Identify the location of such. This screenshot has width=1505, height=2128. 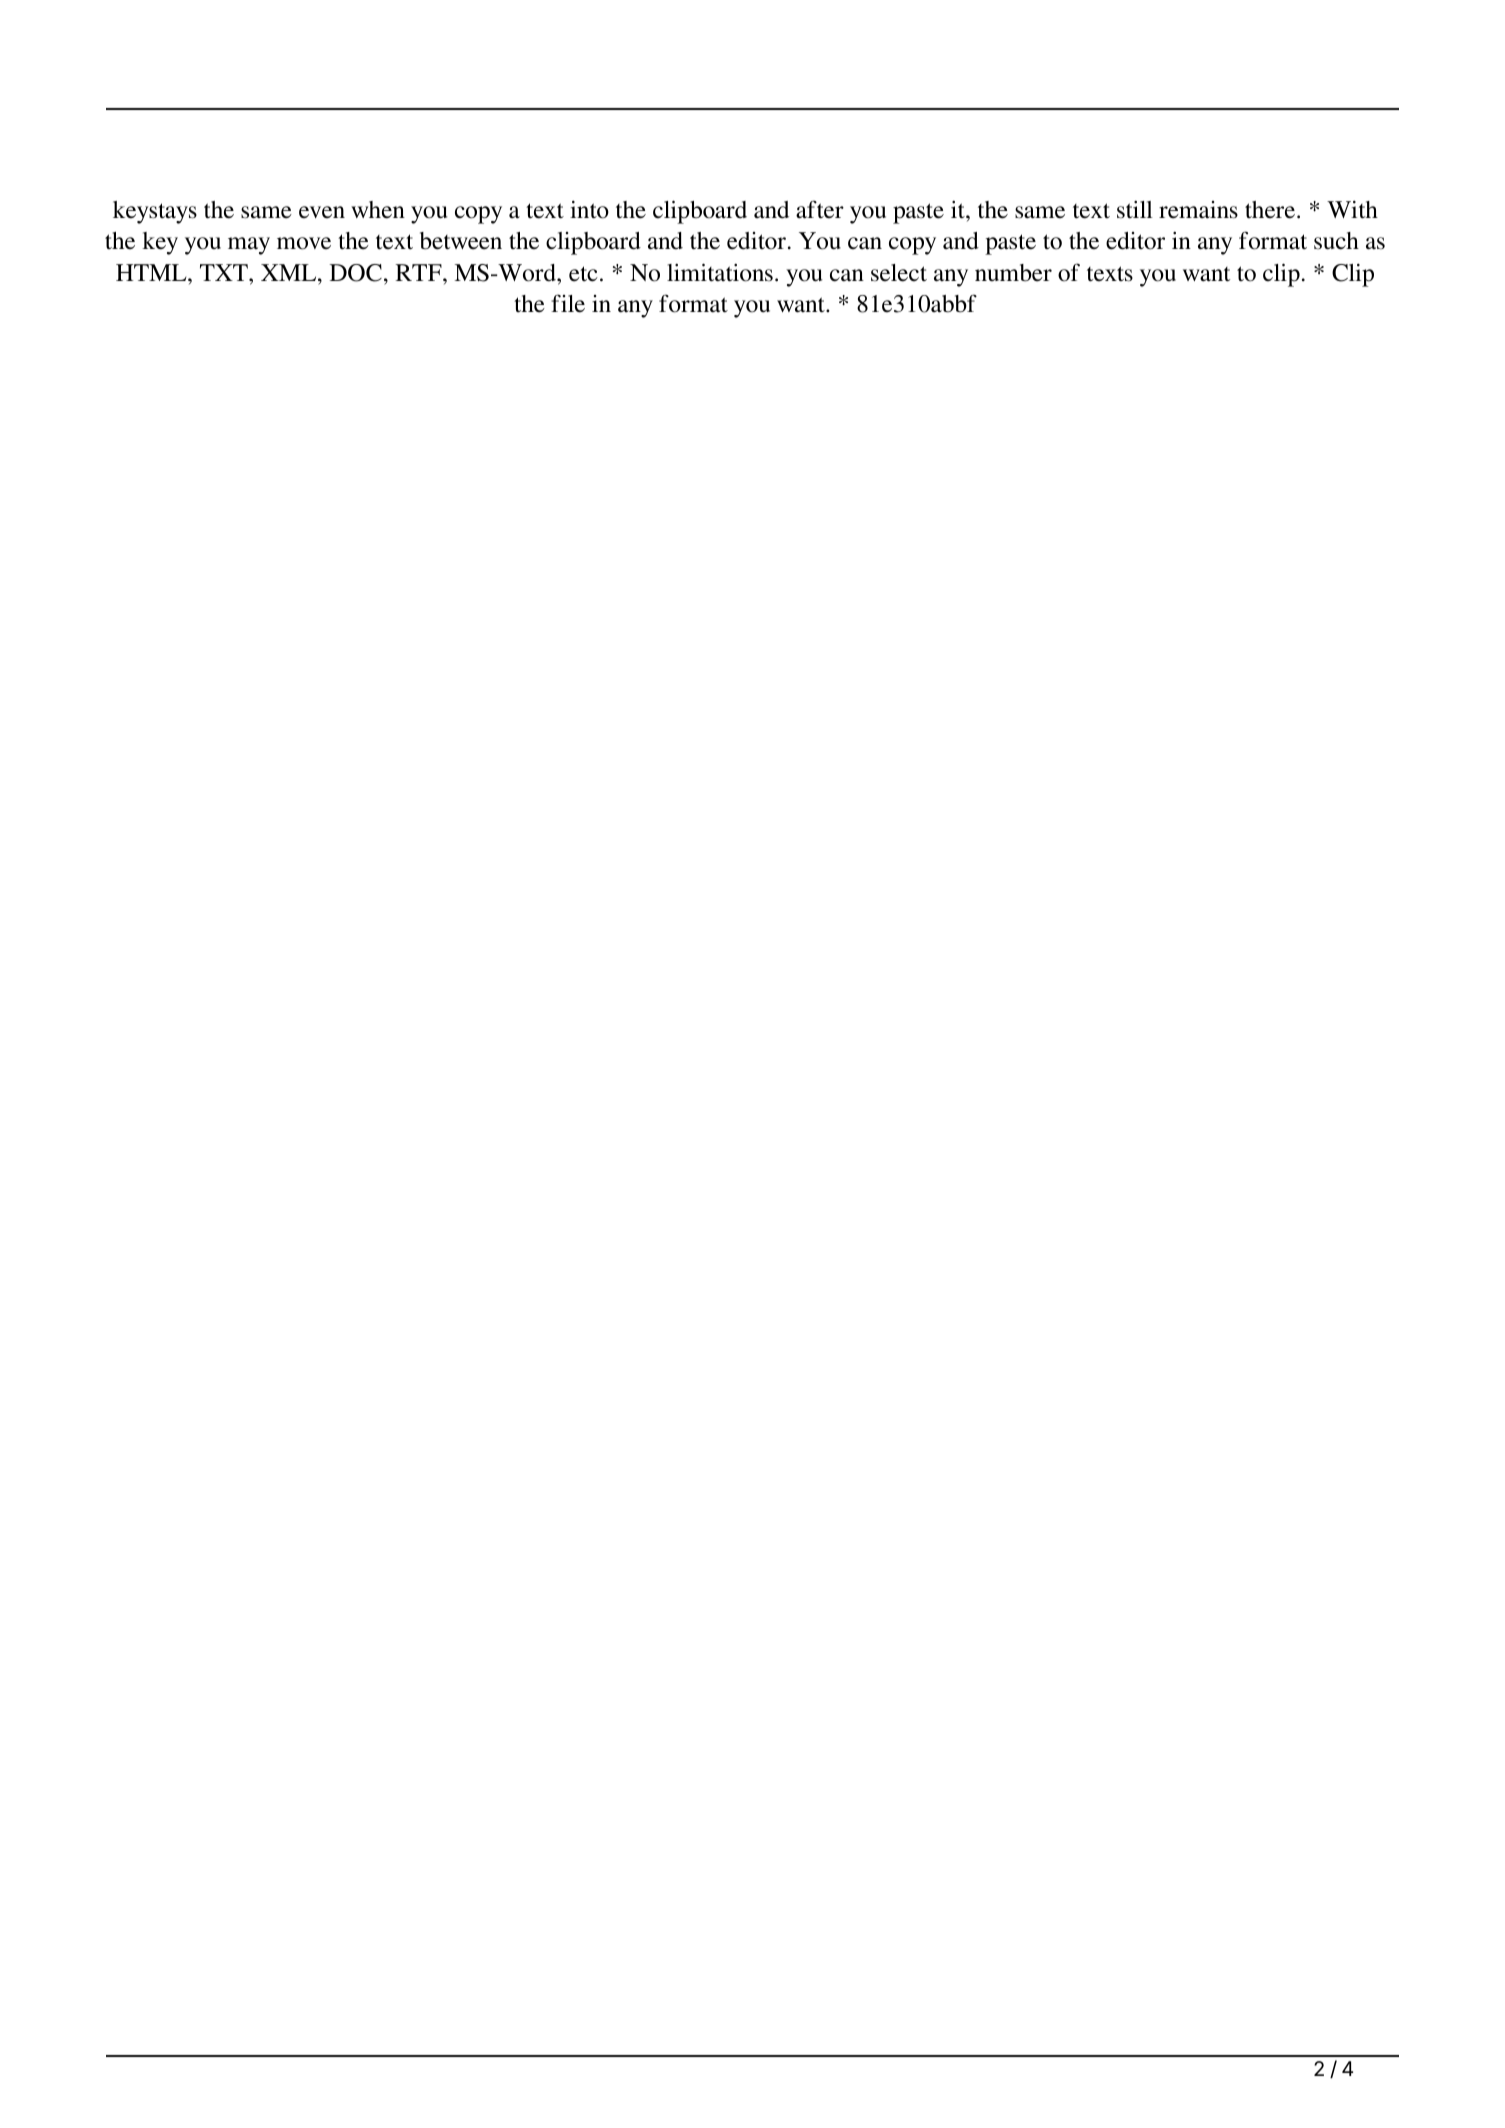
(1336, 241).
